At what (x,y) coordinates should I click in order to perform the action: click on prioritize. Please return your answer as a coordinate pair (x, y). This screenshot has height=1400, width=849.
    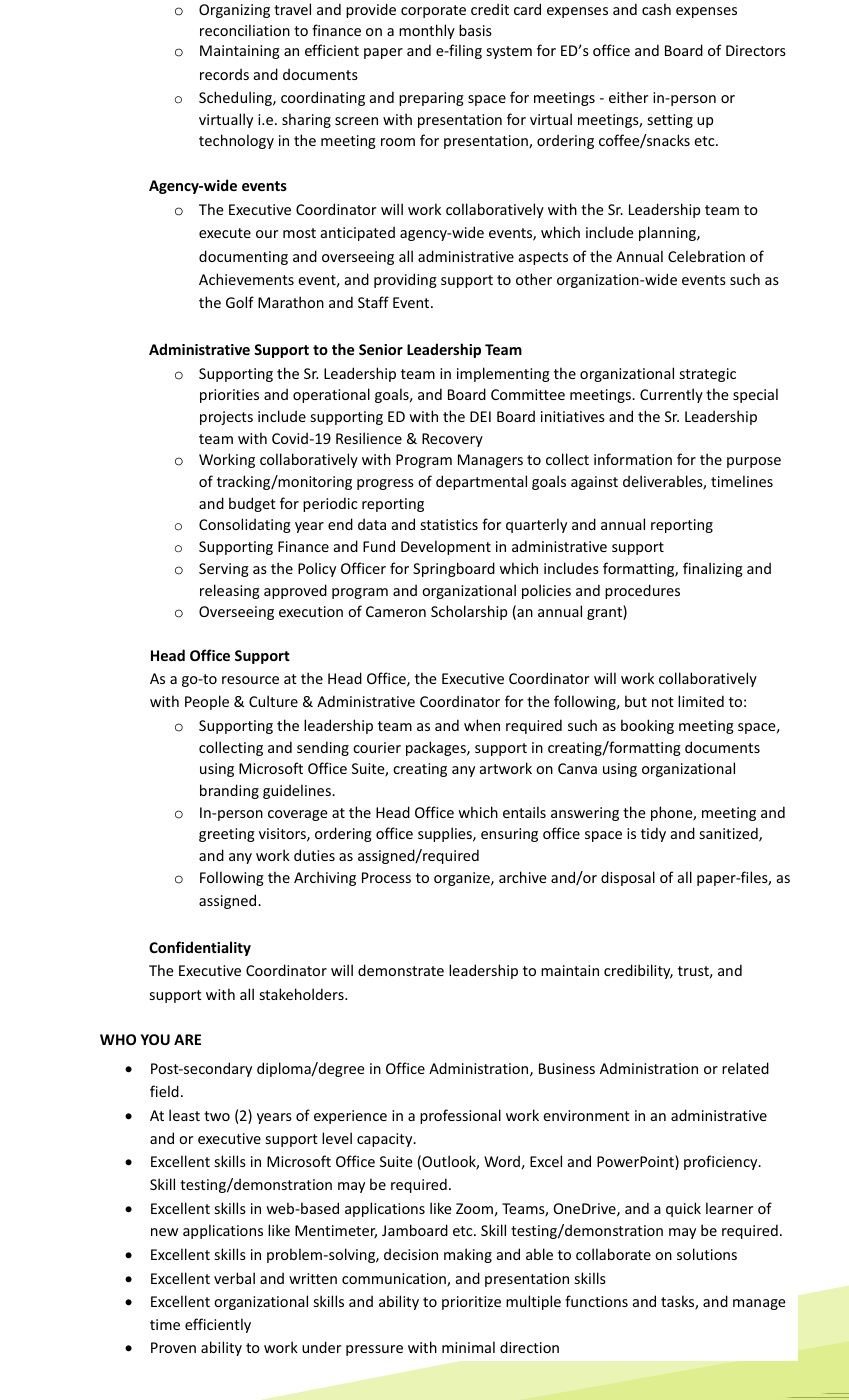
    Looking at the image, I should click on (471, 1303).
